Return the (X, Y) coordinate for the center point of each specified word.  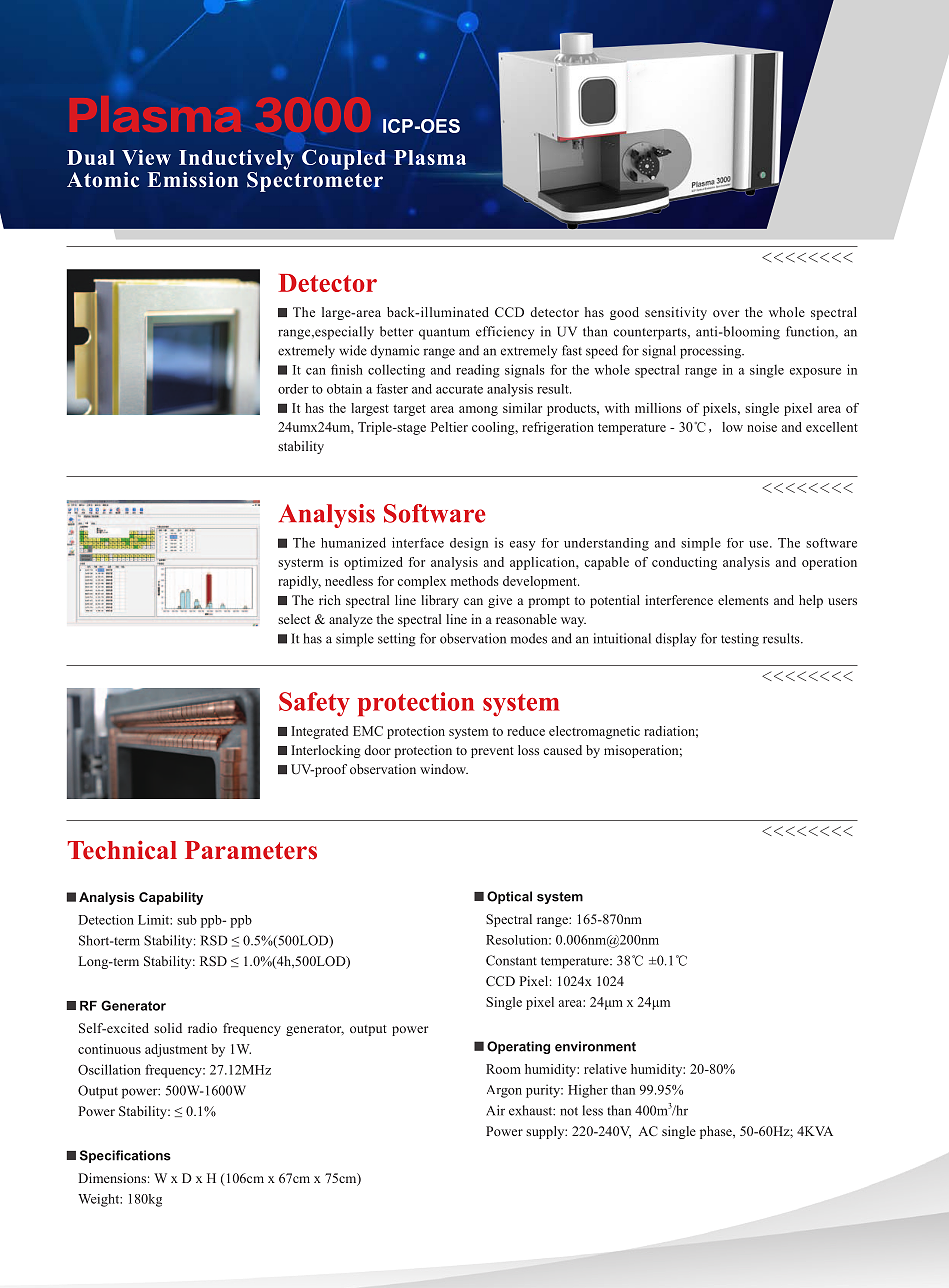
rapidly (299, 582)
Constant (511, 960)
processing (712, 352)
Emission (192, 180)
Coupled (344, 159)
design (469, 544)
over (726, 313)
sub (187, 920)
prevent (492, 752)
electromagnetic (594, 732)
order (293, 389)
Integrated (319, 732)
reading (478, 371)
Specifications (125, 1156)
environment (595, 1046)
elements (743, 600)
